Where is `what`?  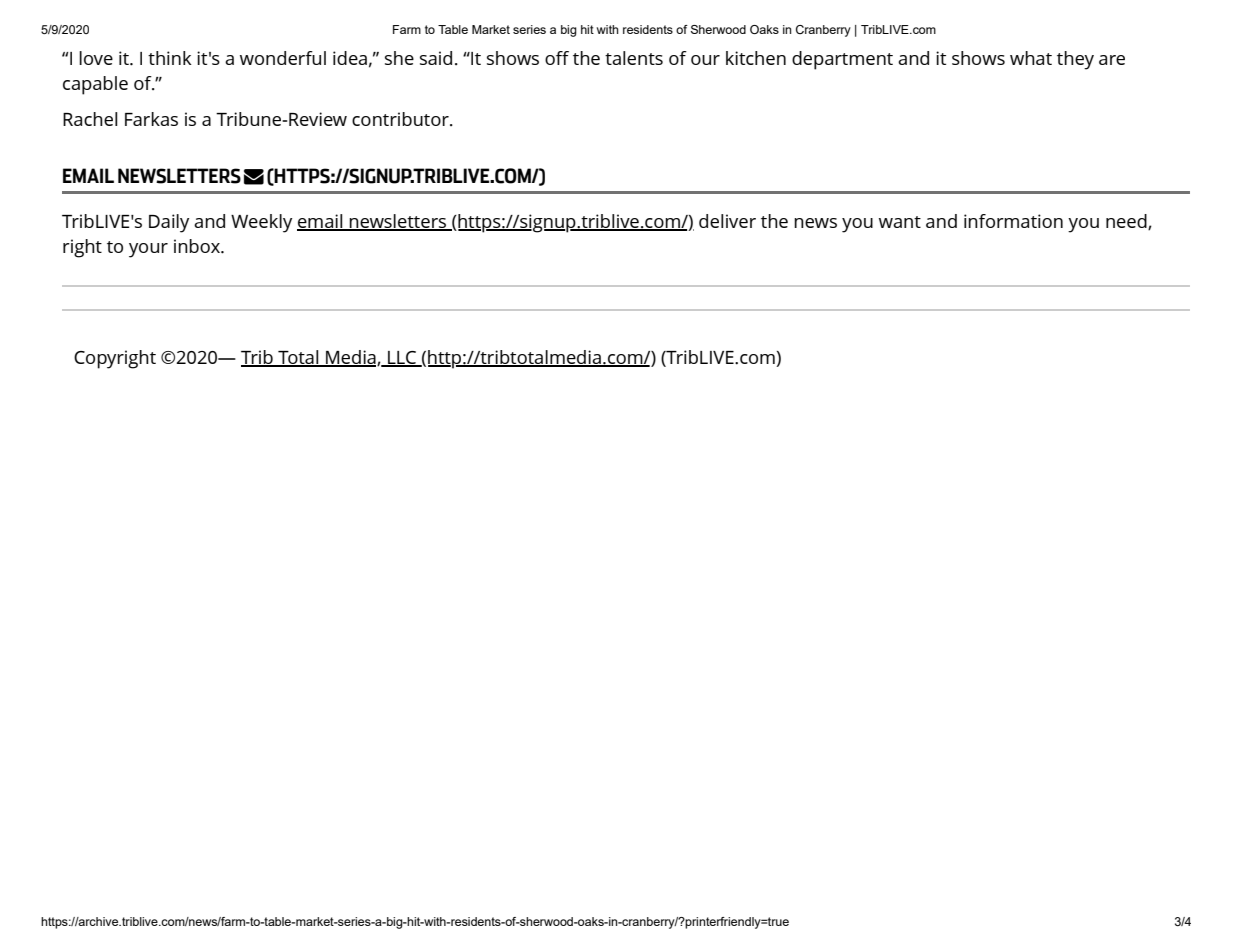 what is located at coordinates (1031, 58).
